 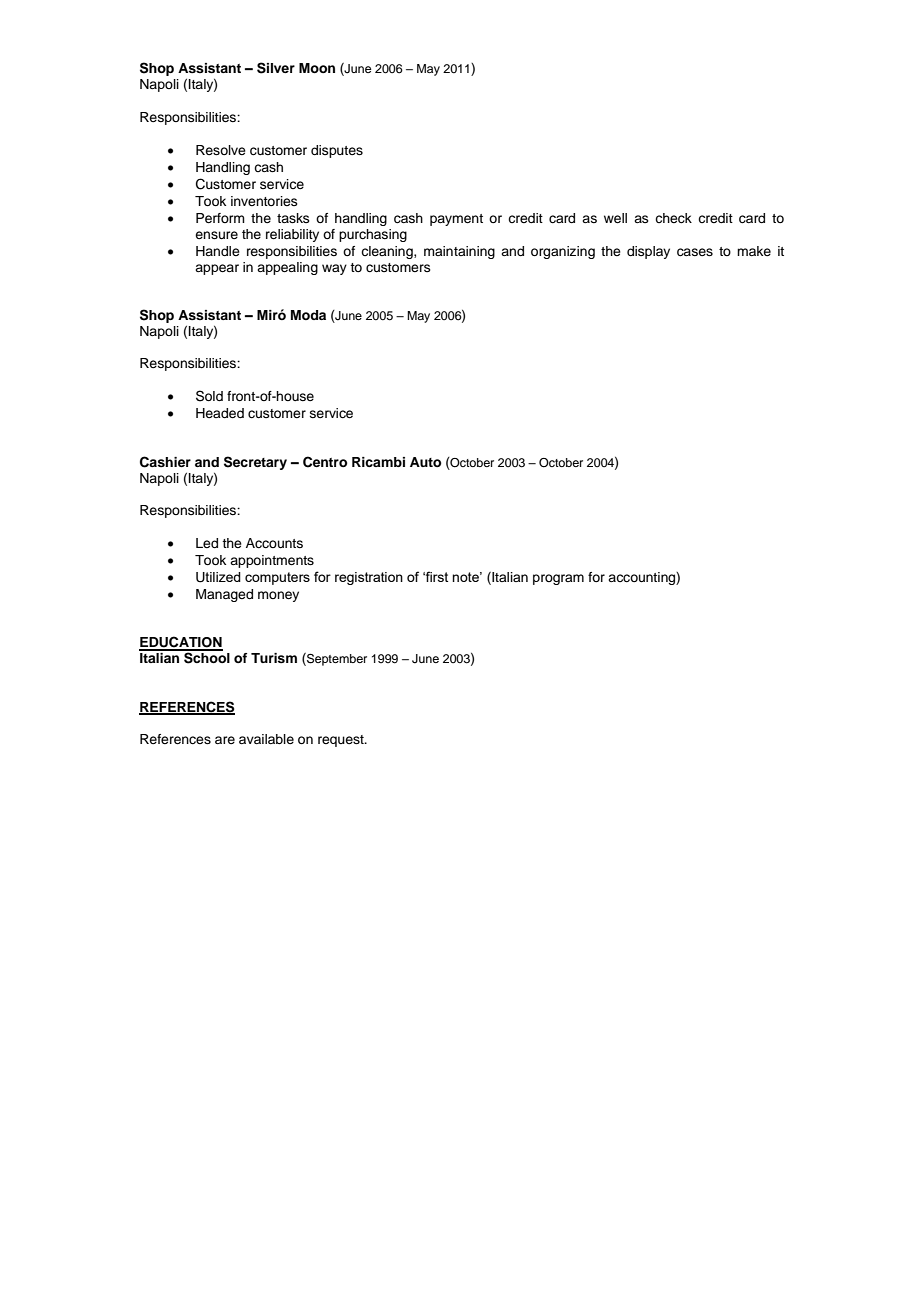 What do you see at coordinates (558, 579) in the screenshot?
I see `program` at bounding box center [558, 579].
